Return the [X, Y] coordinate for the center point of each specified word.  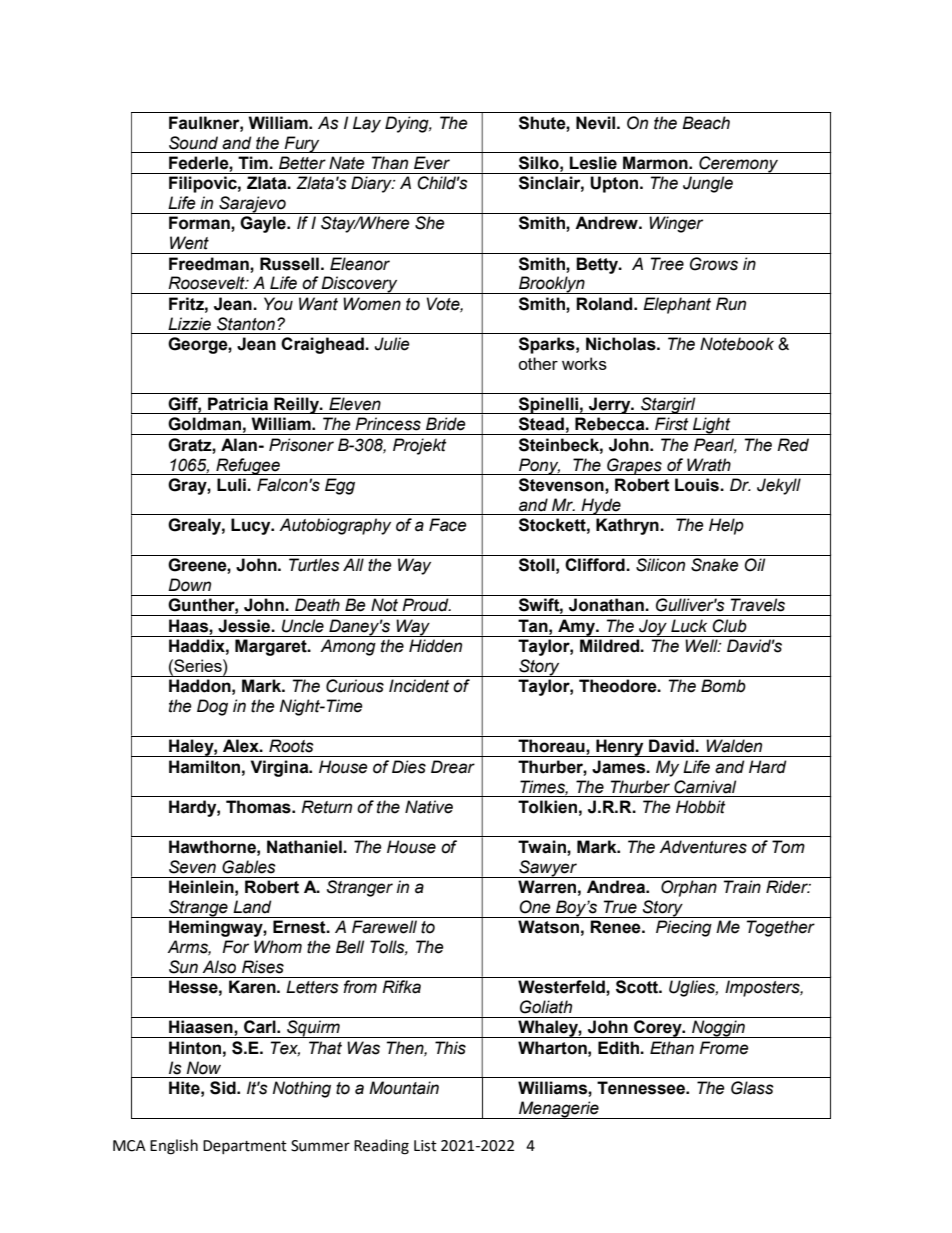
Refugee [248, 466]
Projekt [420, 446]
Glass [752, 1088]
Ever [432, 163]
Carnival [705, 787]
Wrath [709, 465]
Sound [193, 143]
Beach [706, 123]
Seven [192, 867]
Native [429, 807]
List [425, 1146]
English [174, 1147]
